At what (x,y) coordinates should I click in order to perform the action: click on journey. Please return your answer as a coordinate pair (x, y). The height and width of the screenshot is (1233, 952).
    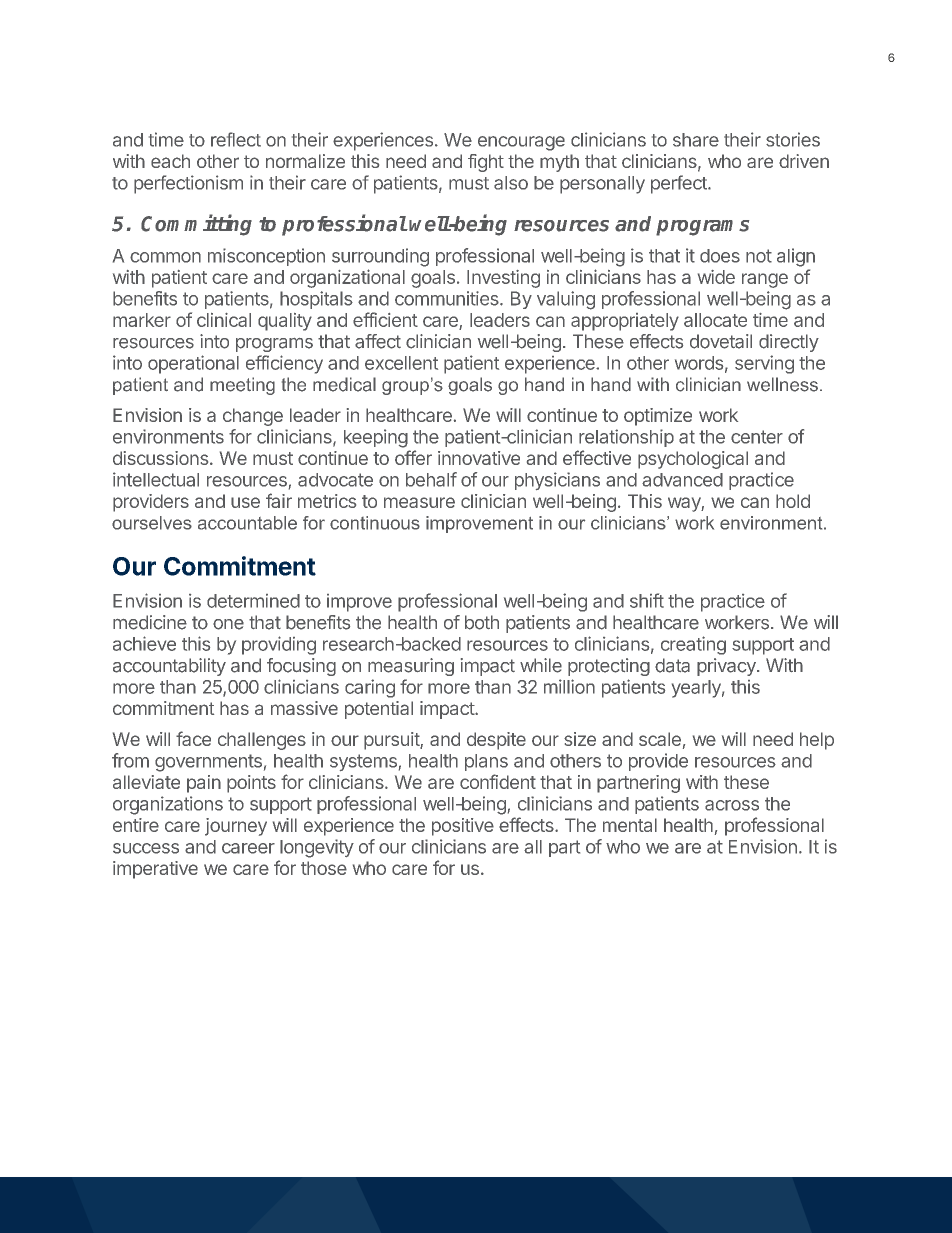
    Looking at the image, I should click on (236, 827).
